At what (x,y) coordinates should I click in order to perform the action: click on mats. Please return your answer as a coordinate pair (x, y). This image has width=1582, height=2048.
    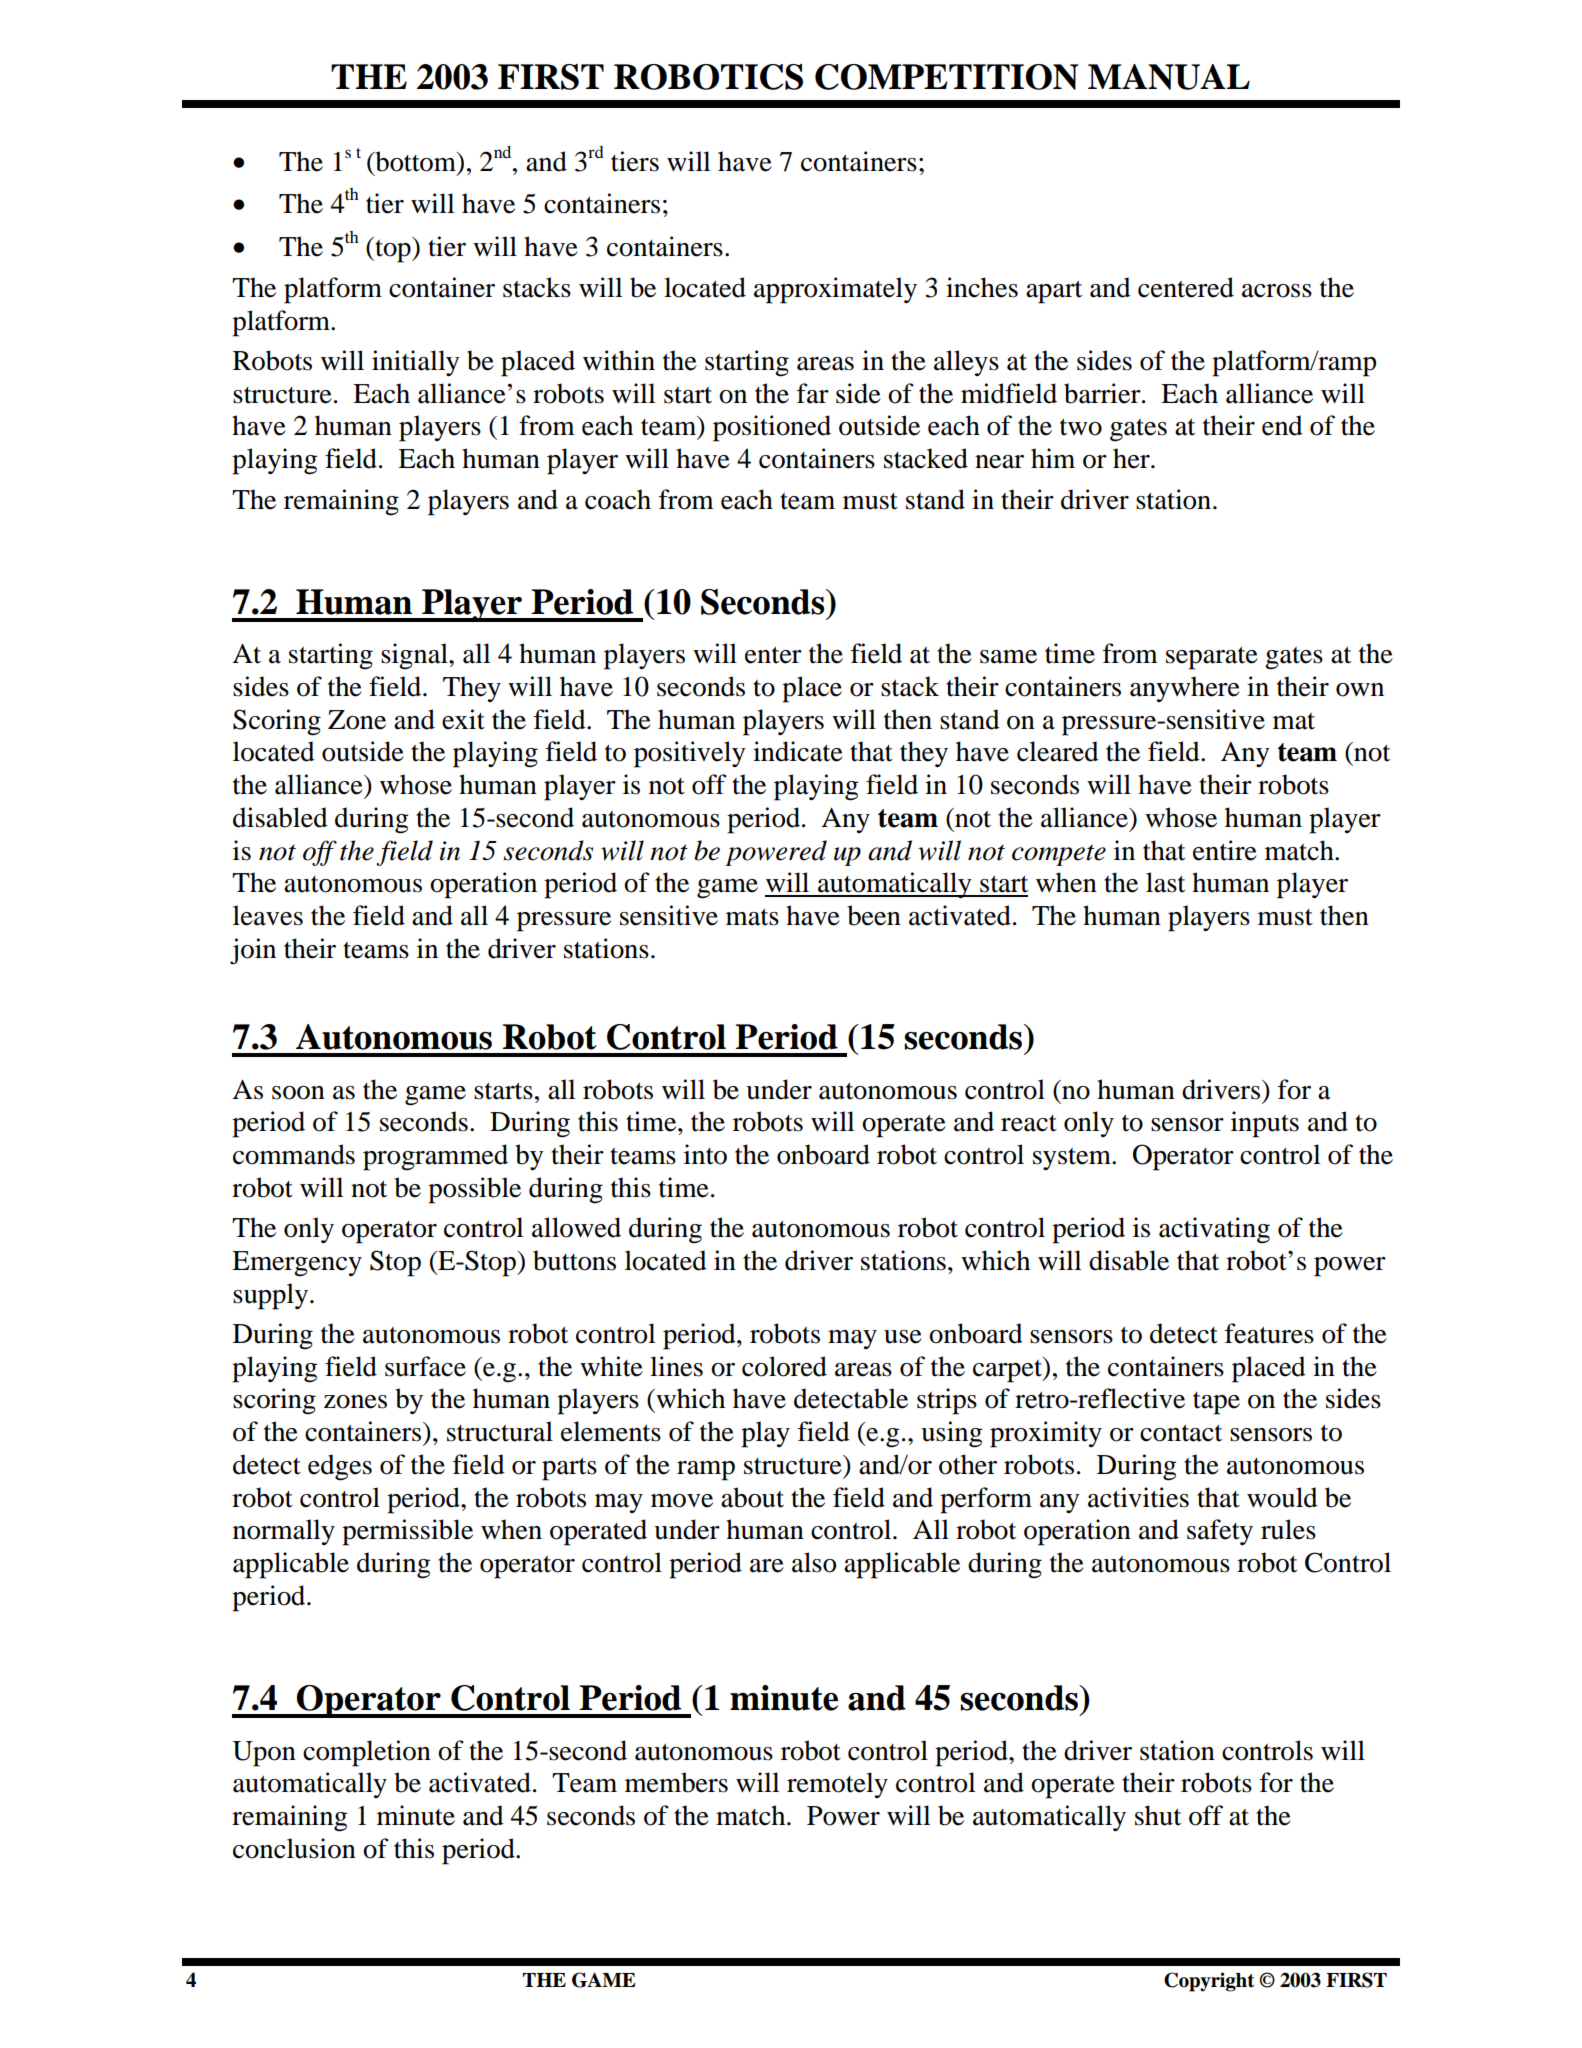
    Looking at the image, I should click on (752, 917).
